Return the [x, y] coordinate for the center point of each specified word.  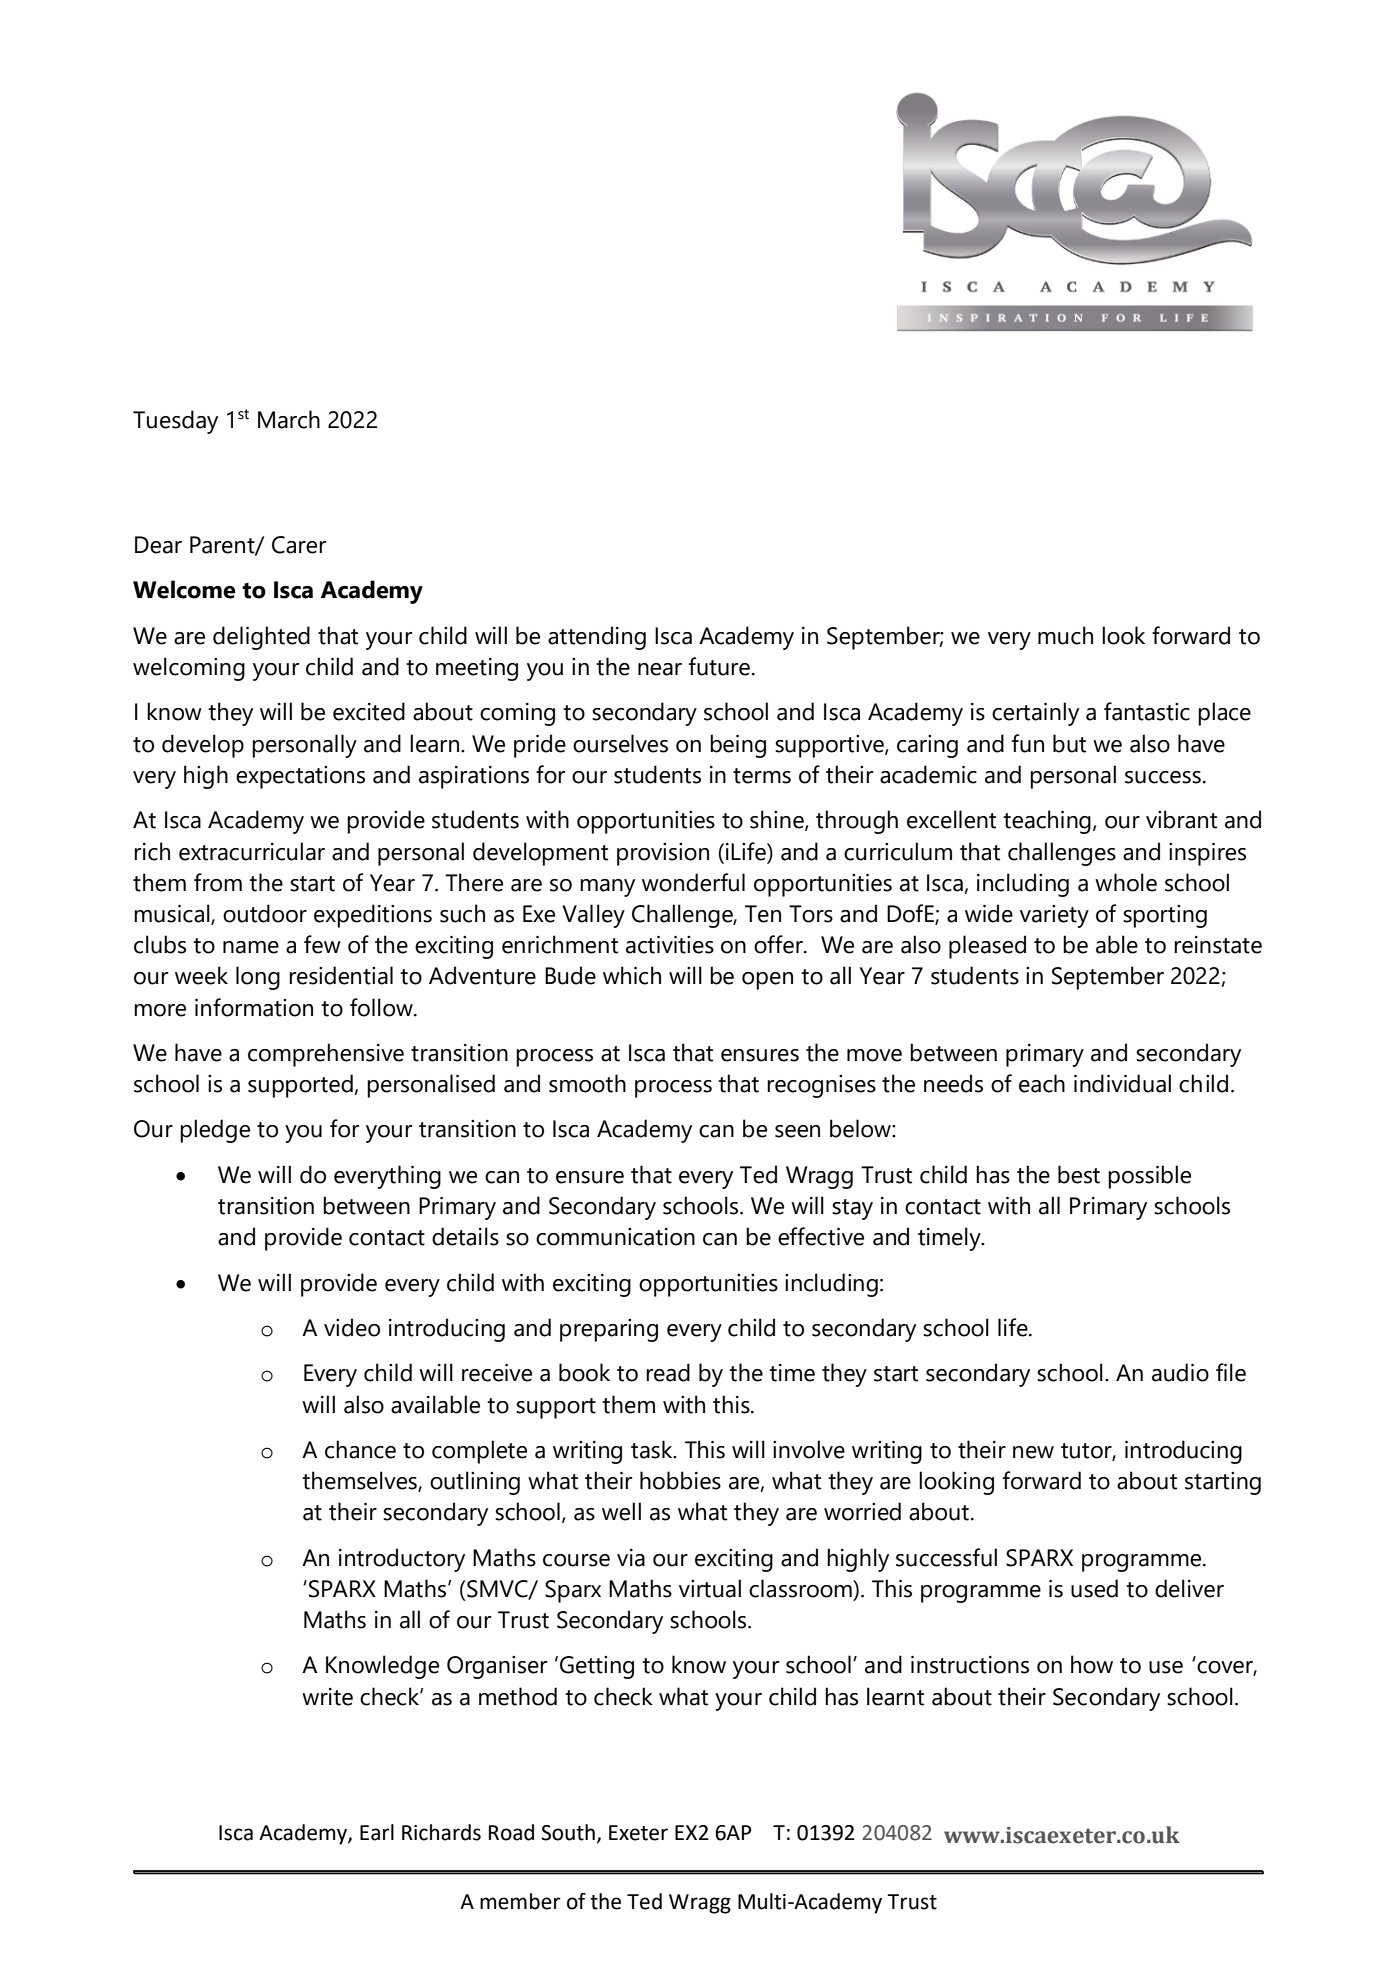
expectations [300, 777]
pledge [215, 1131]
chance [360, 1449]
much [1065, 635]
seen [797, 1131]
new [1033, 1452]
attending [597, 638]
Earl [377, 1832]
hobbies [680, 1480]
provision [663, 854]
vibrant [1181, 819]
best [1079, 1174]
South [568, 1832]
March [289, 419]
